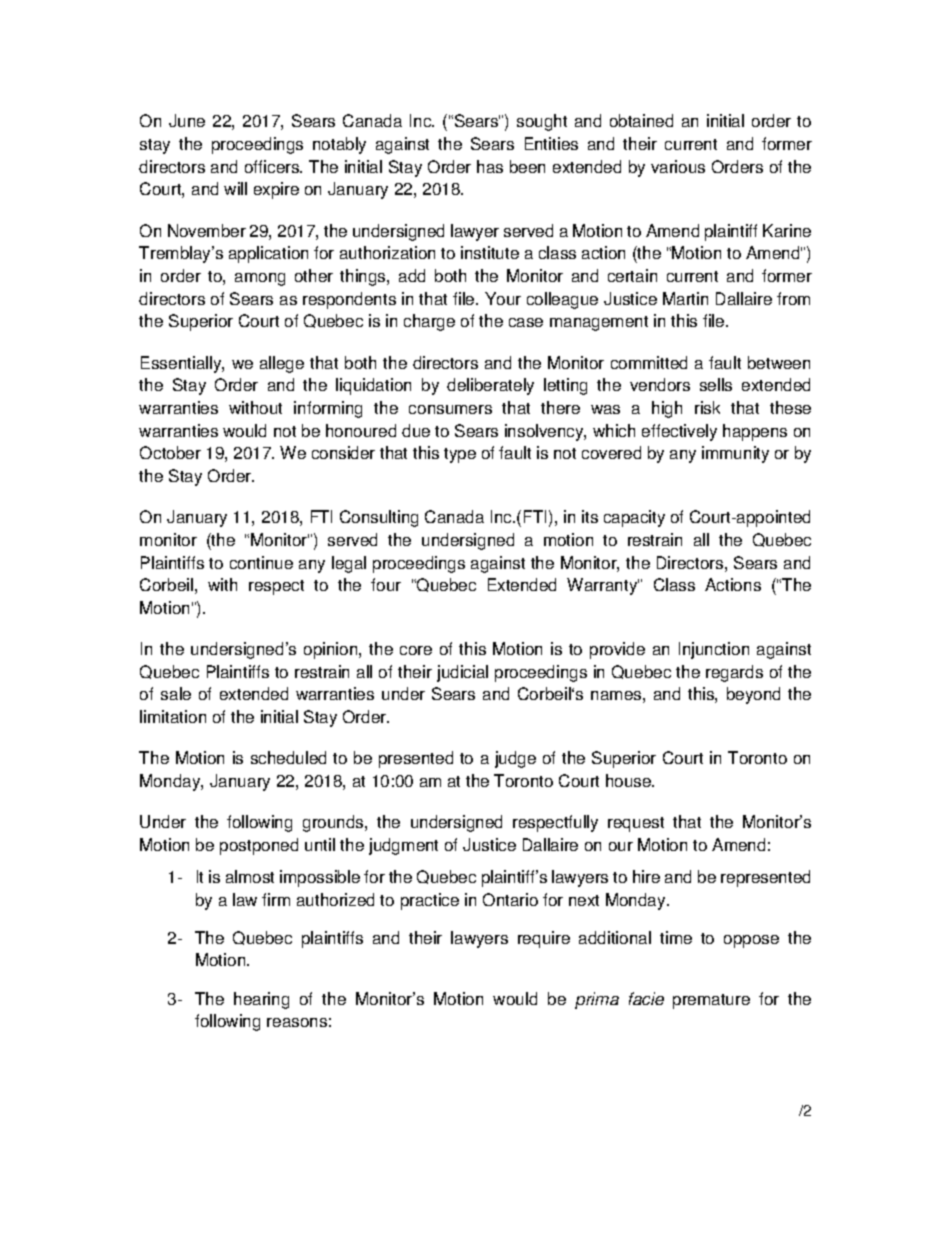 This screenshot has width=952, height=1233. I want to click on four, so click(386, 584).
